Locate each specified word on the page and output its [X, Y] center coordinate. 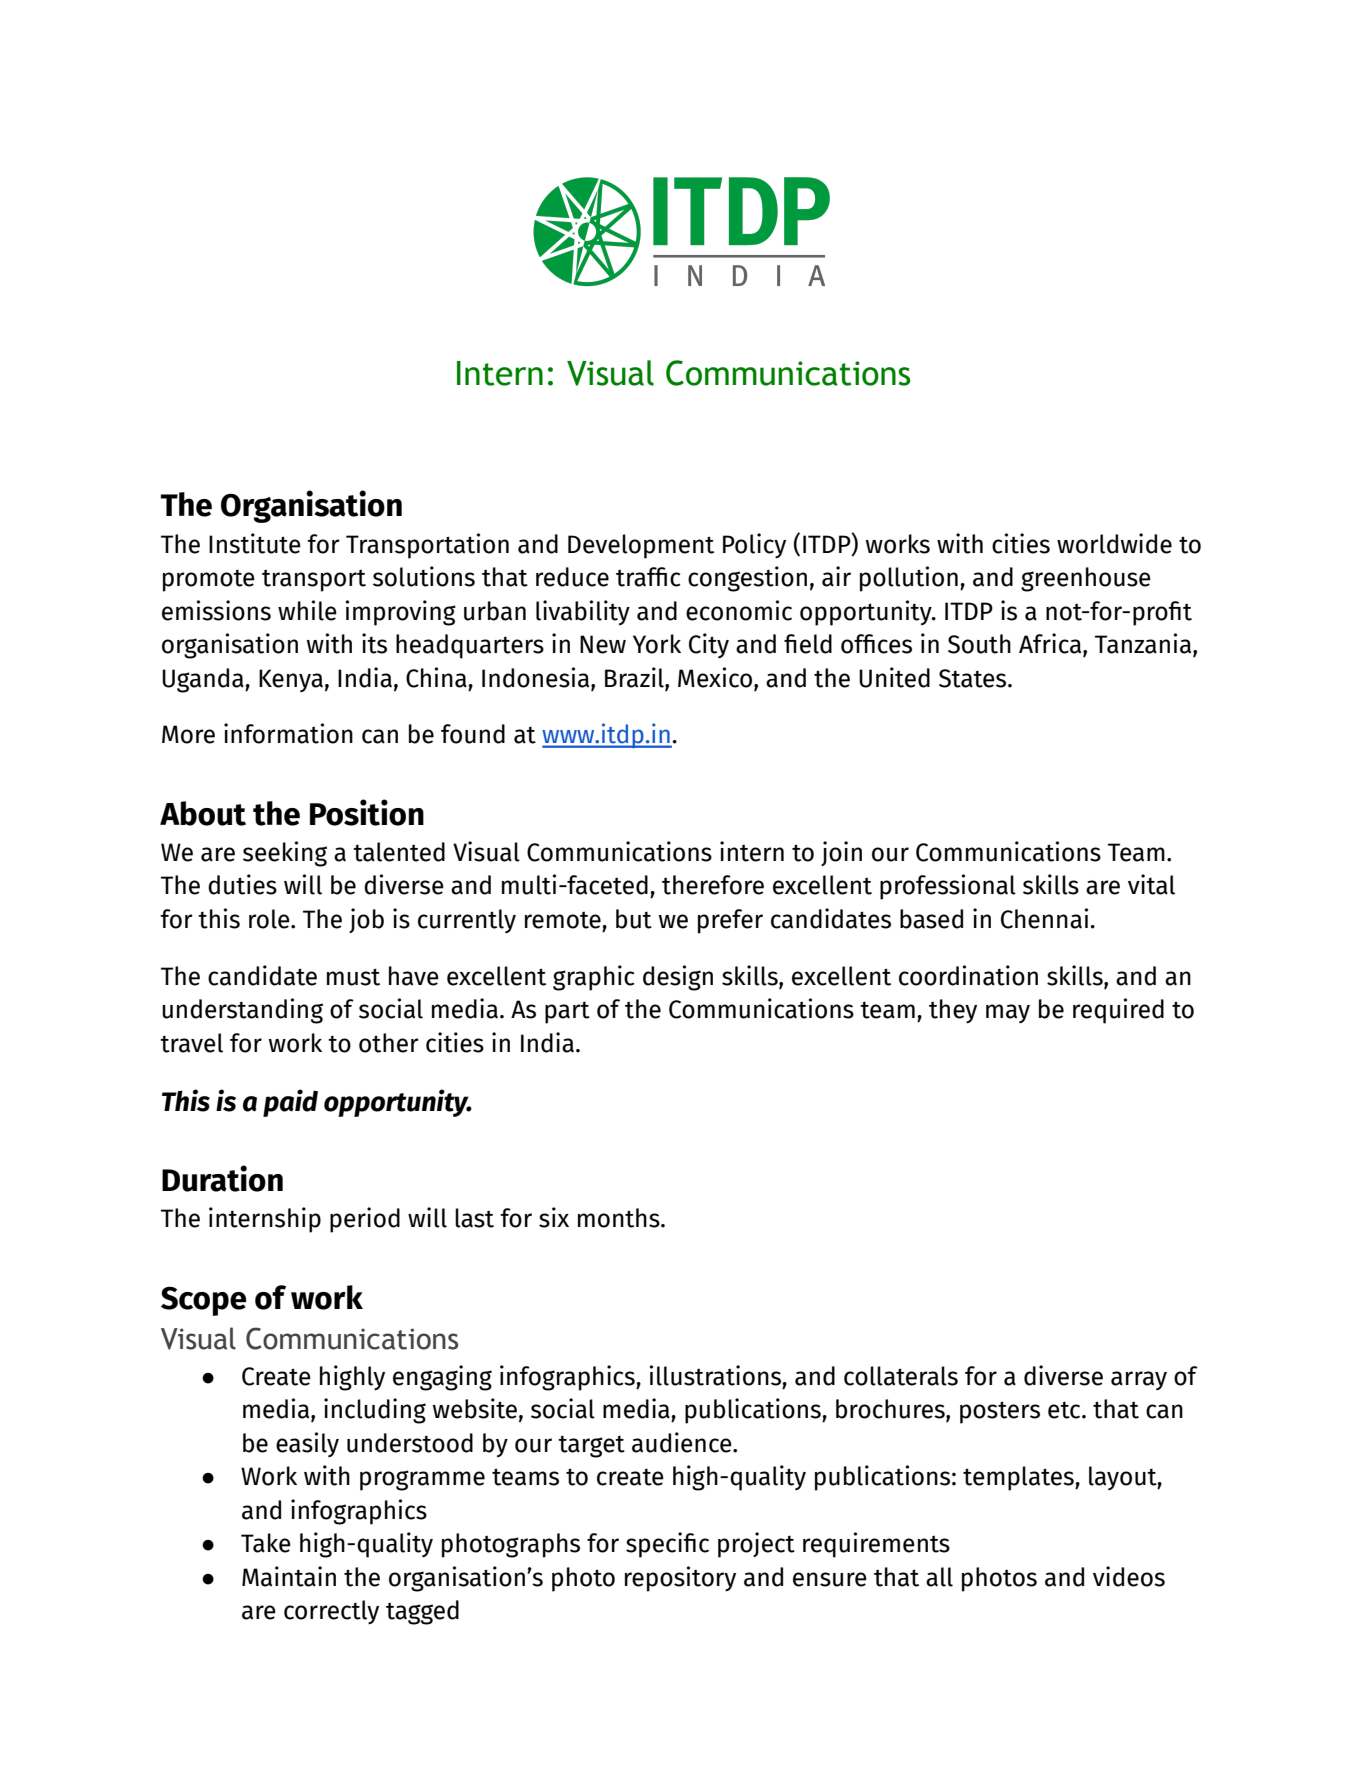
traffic [648, 577]
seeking [285, 854]
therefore [713, 885]
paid [290, 1103]
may [1008, 1013]
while [307, 610]
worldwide [1114, 543]
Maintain [289, 1576]
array [1139, 1380]
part [567, 1013]
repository [680, 1579]
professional [948, 887]
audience [683, 1442]
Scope [203, 1301]
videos [1129, 1576]
